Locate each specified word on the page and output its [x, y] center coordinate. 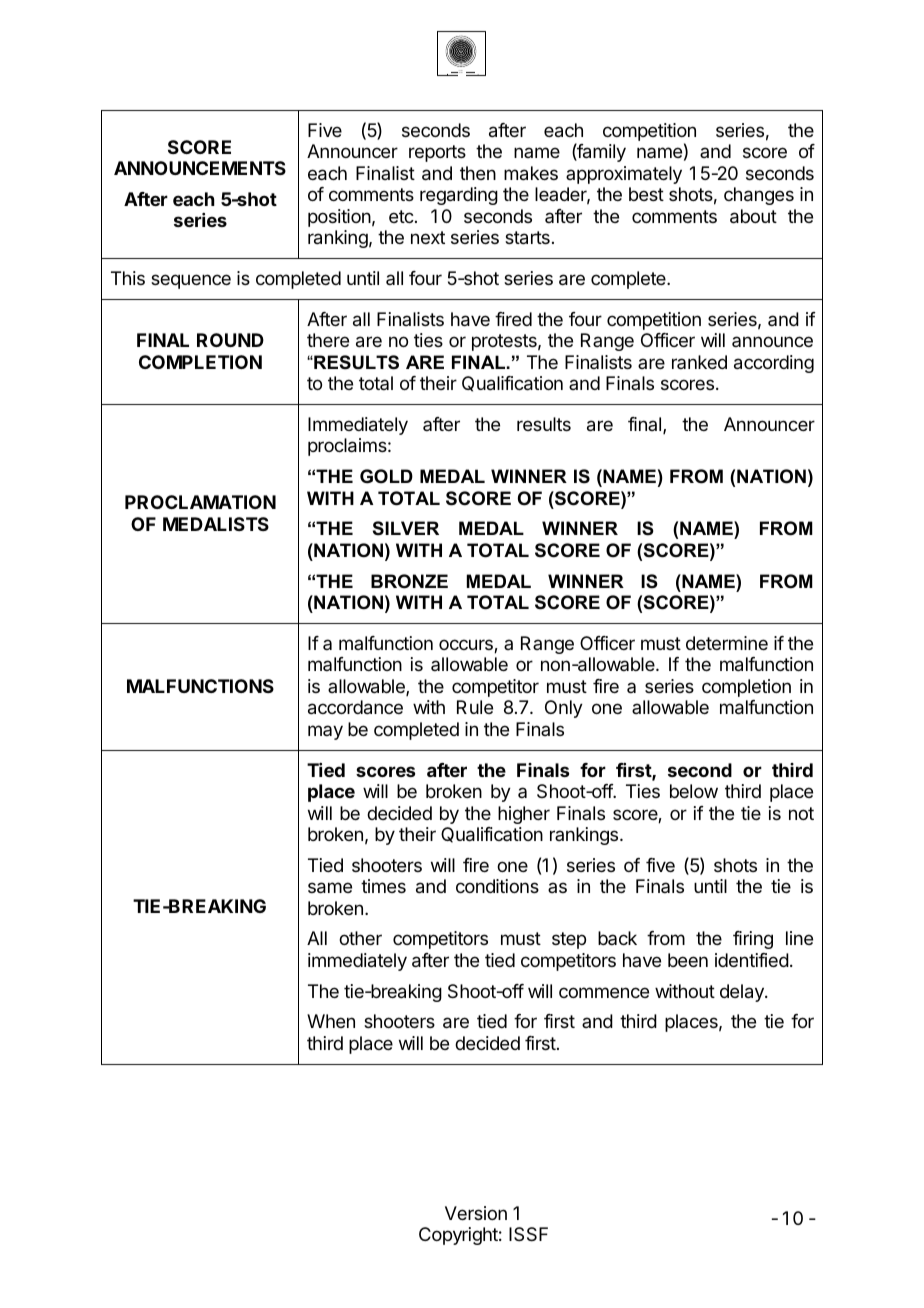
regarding [459, 196]
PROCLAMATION [200, 502]
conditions [497, 886]
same [330, 888]
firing [753, 940]
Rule [475, 707]
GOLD [386, 476]
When [331, 1021]
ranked [699, 362]
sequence [191, 281]
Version [476, 1213]
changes [759, 196]
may [325, 732]
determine [727, 643]
